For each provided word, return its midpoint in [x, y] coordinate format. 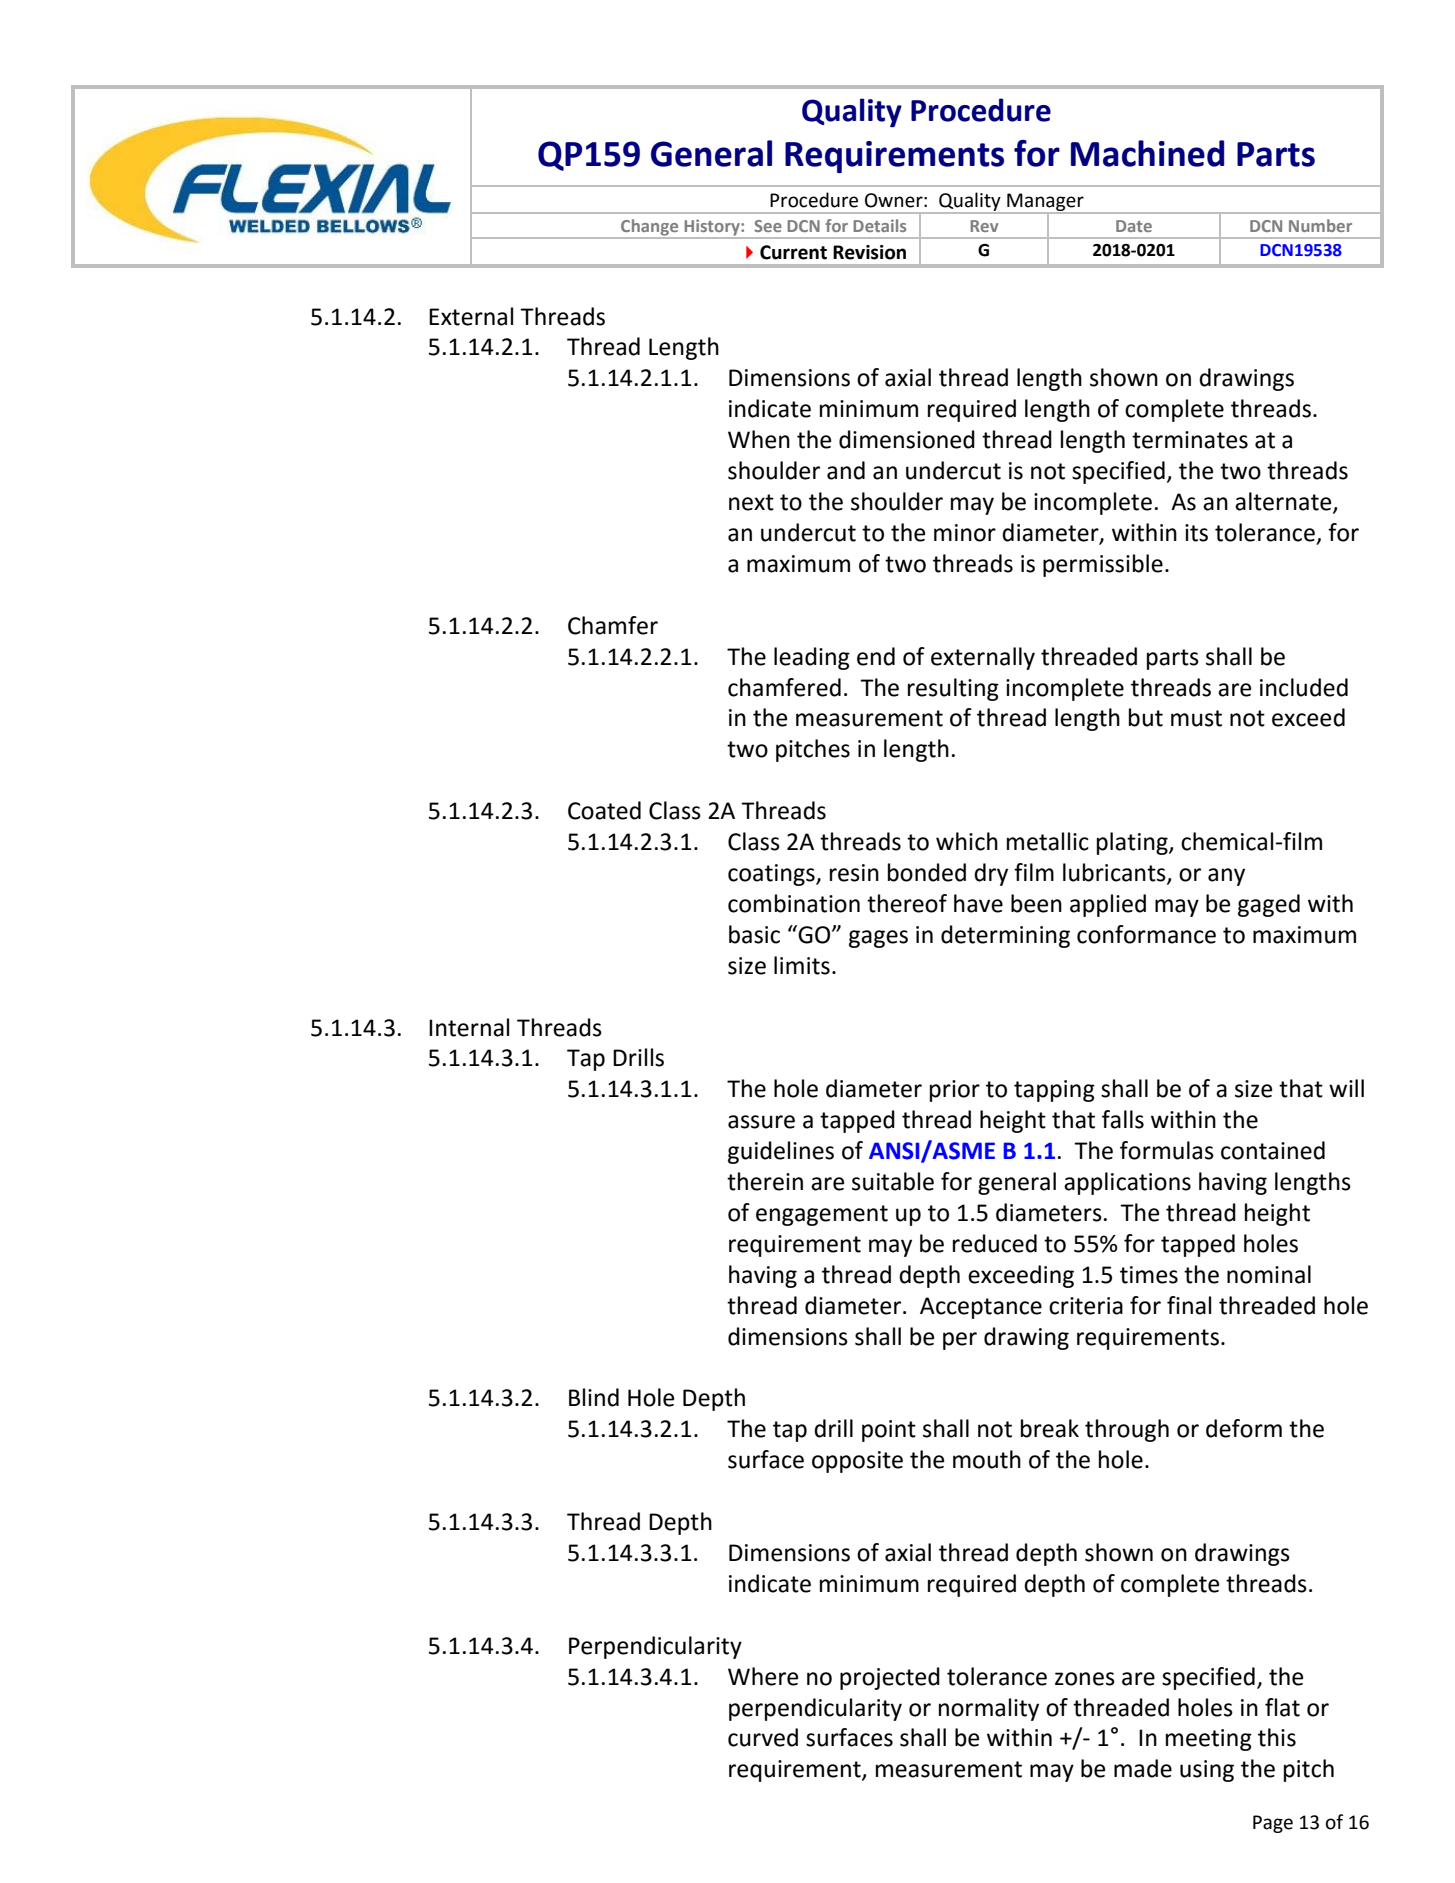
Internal [469, 1027]
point [889, 1431]
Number [1320, 225]
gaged [1269, 905]
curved [763, 1737]
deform [1244, 1428]
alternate [1284, 502]
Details [879, 225]
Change [650, 228]
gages [878, 939]
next [751, 502]
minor [965, 533]
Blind [594, 1397]
